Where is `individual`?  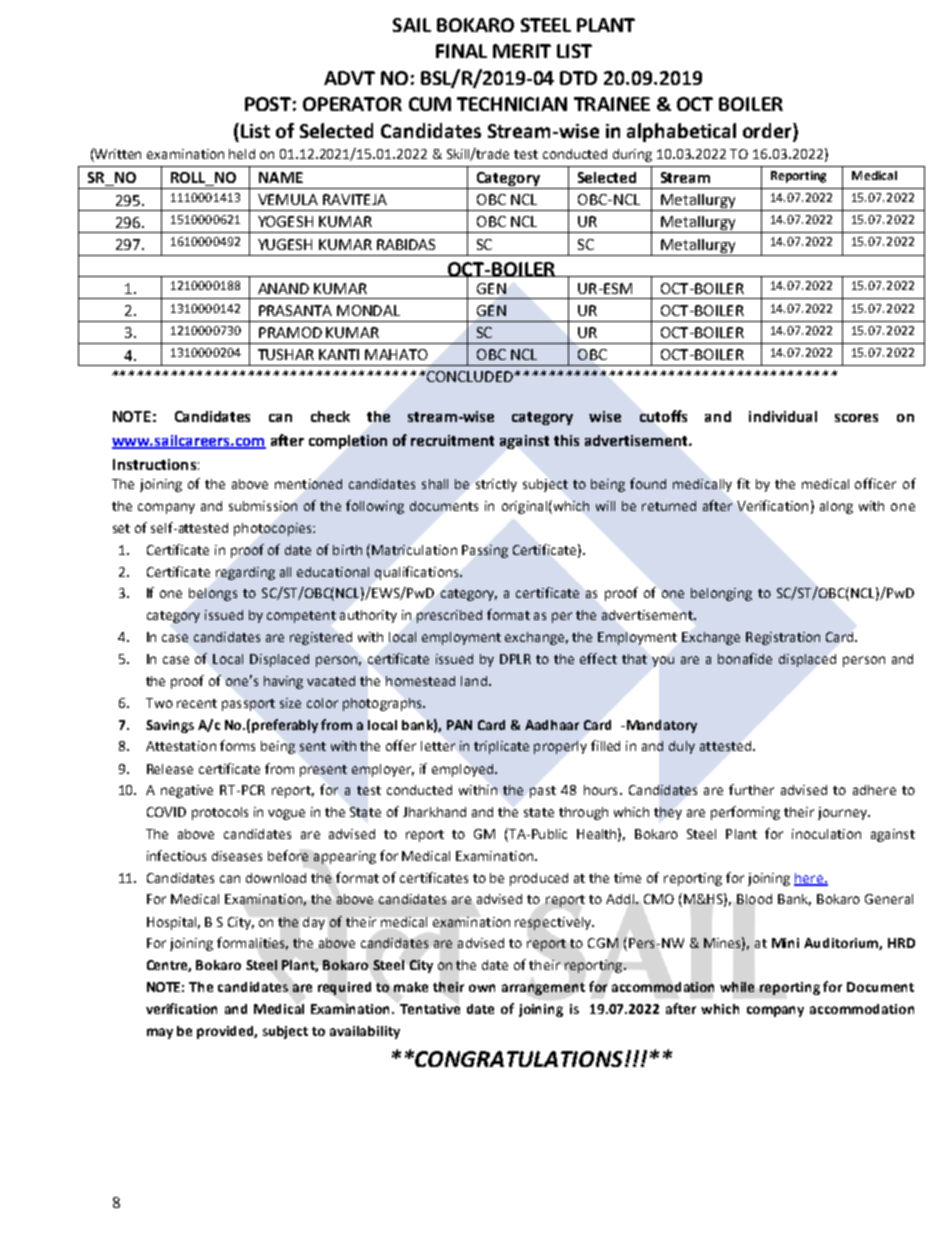 individual is located at coordinates (783, 416).
